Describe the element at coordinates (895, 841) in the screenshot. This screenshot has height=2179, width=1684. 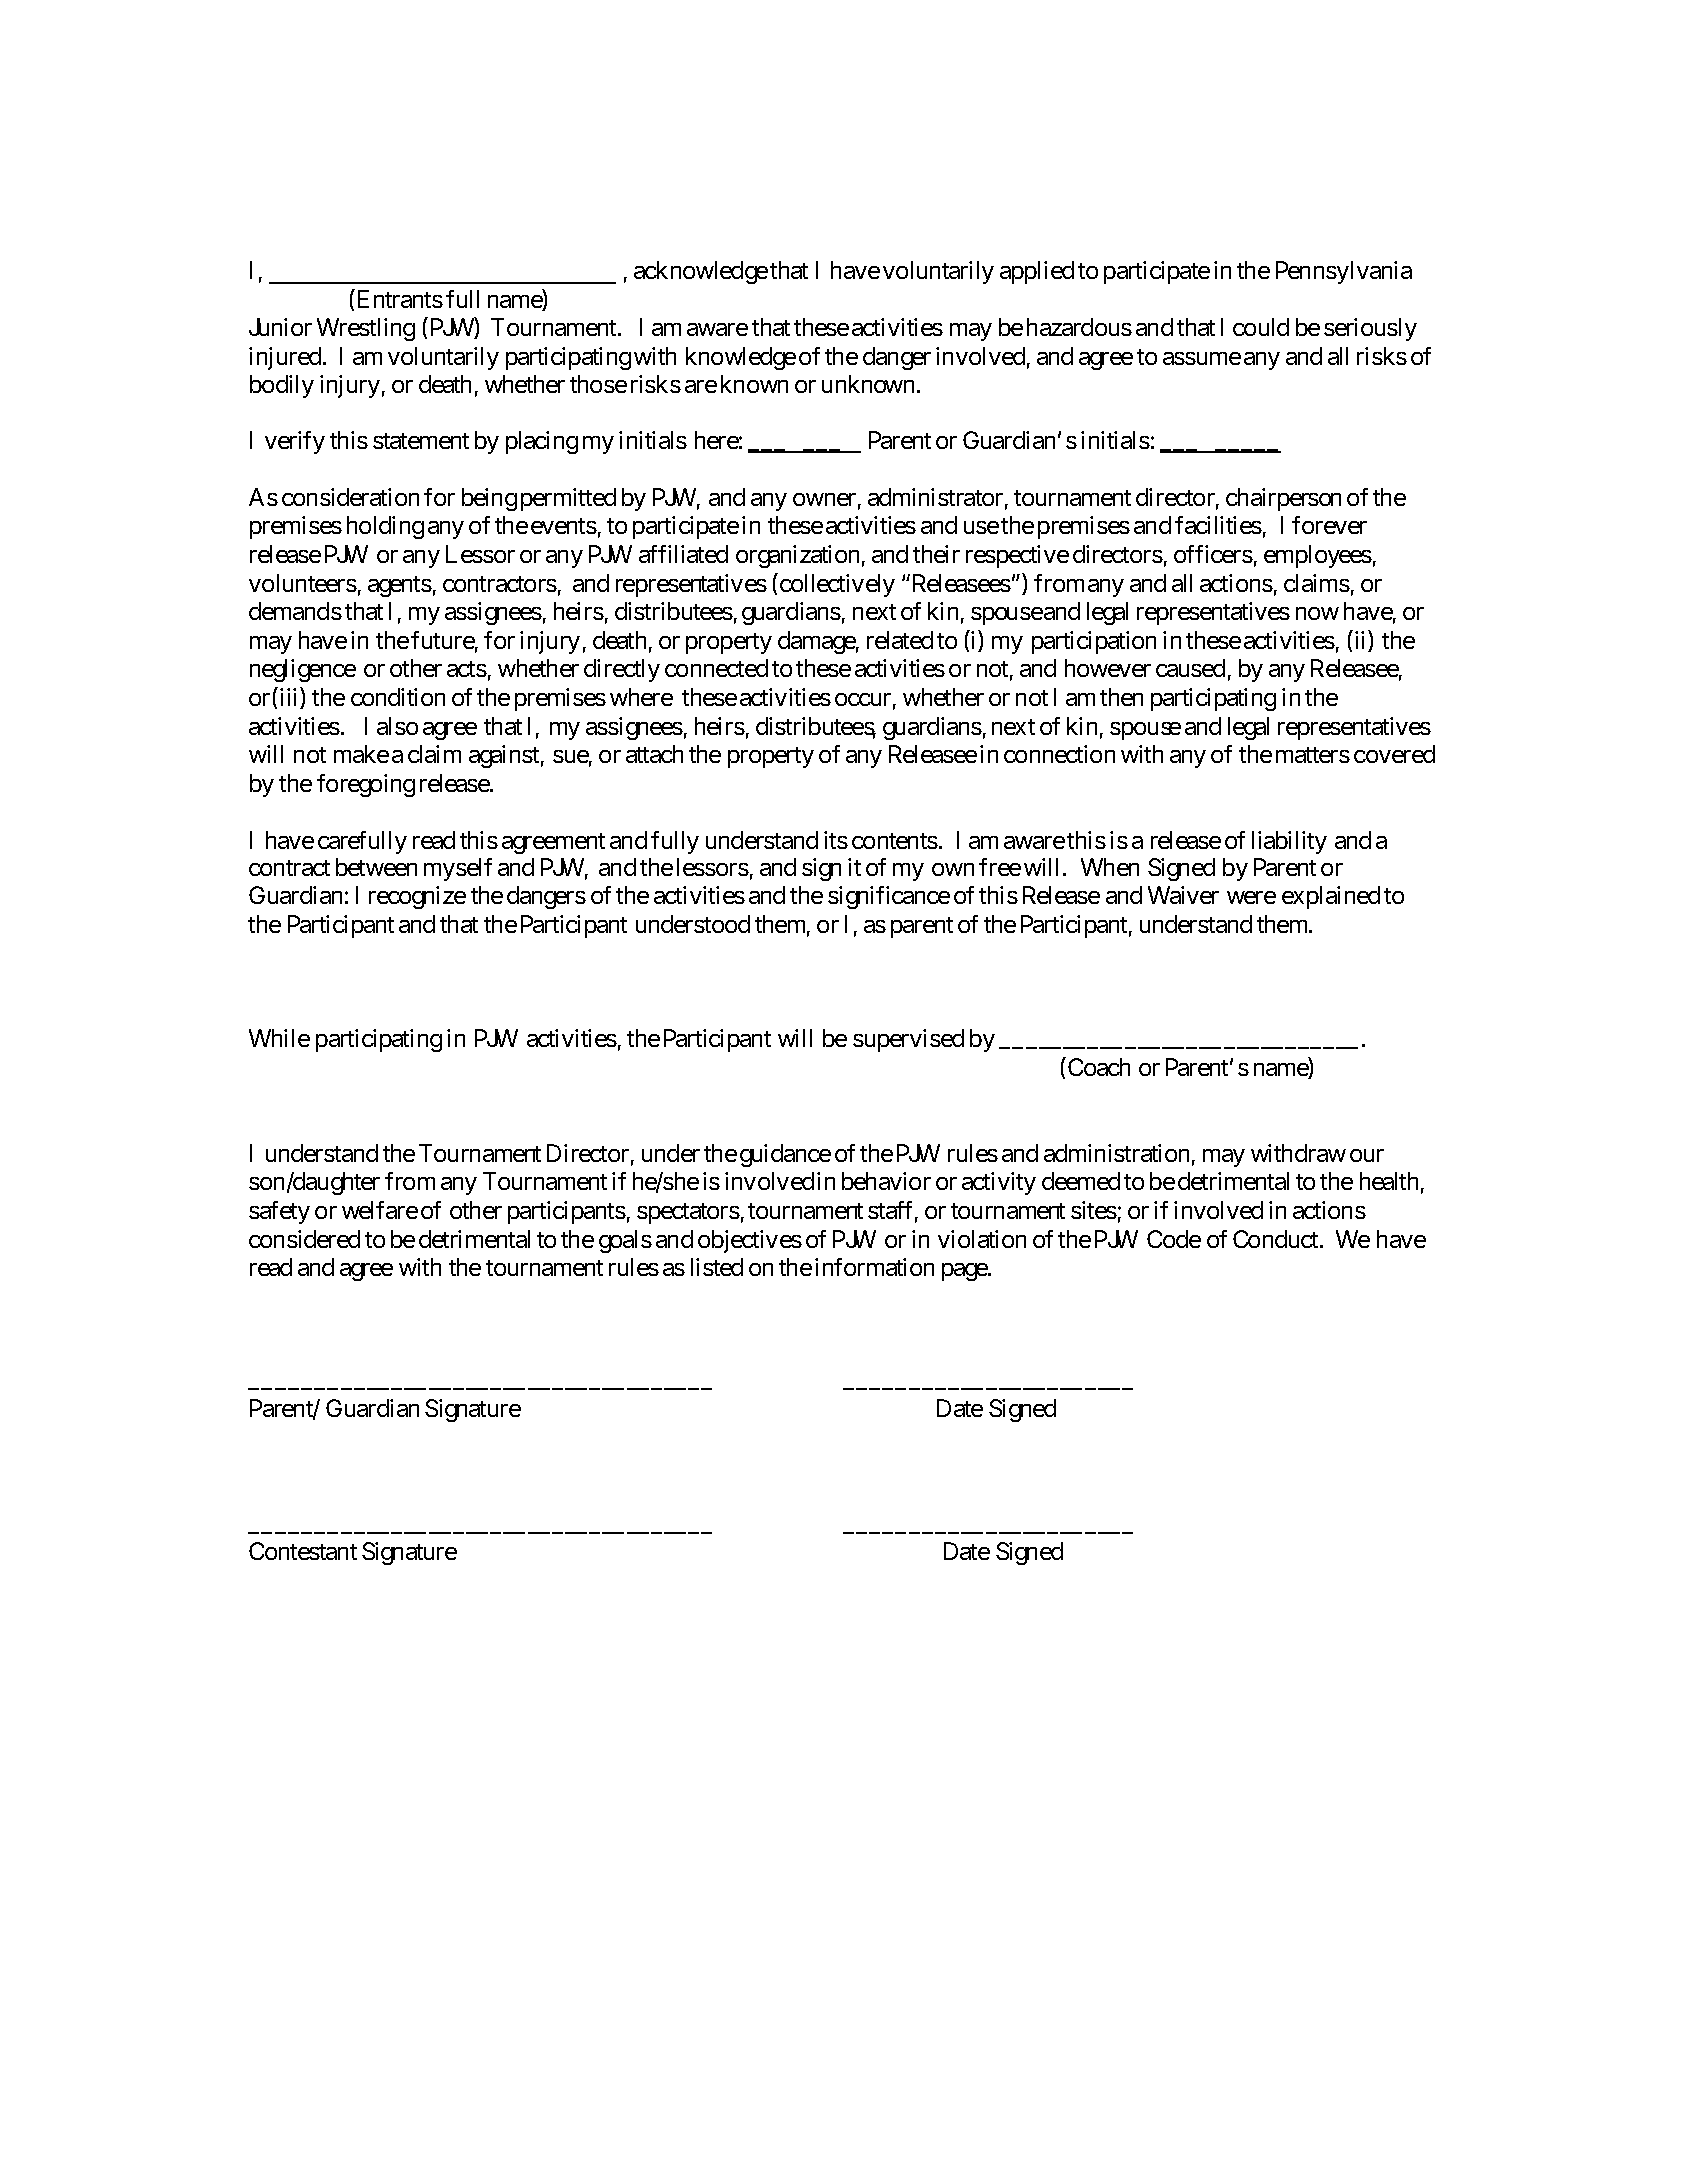
I see `contents` at that location.
